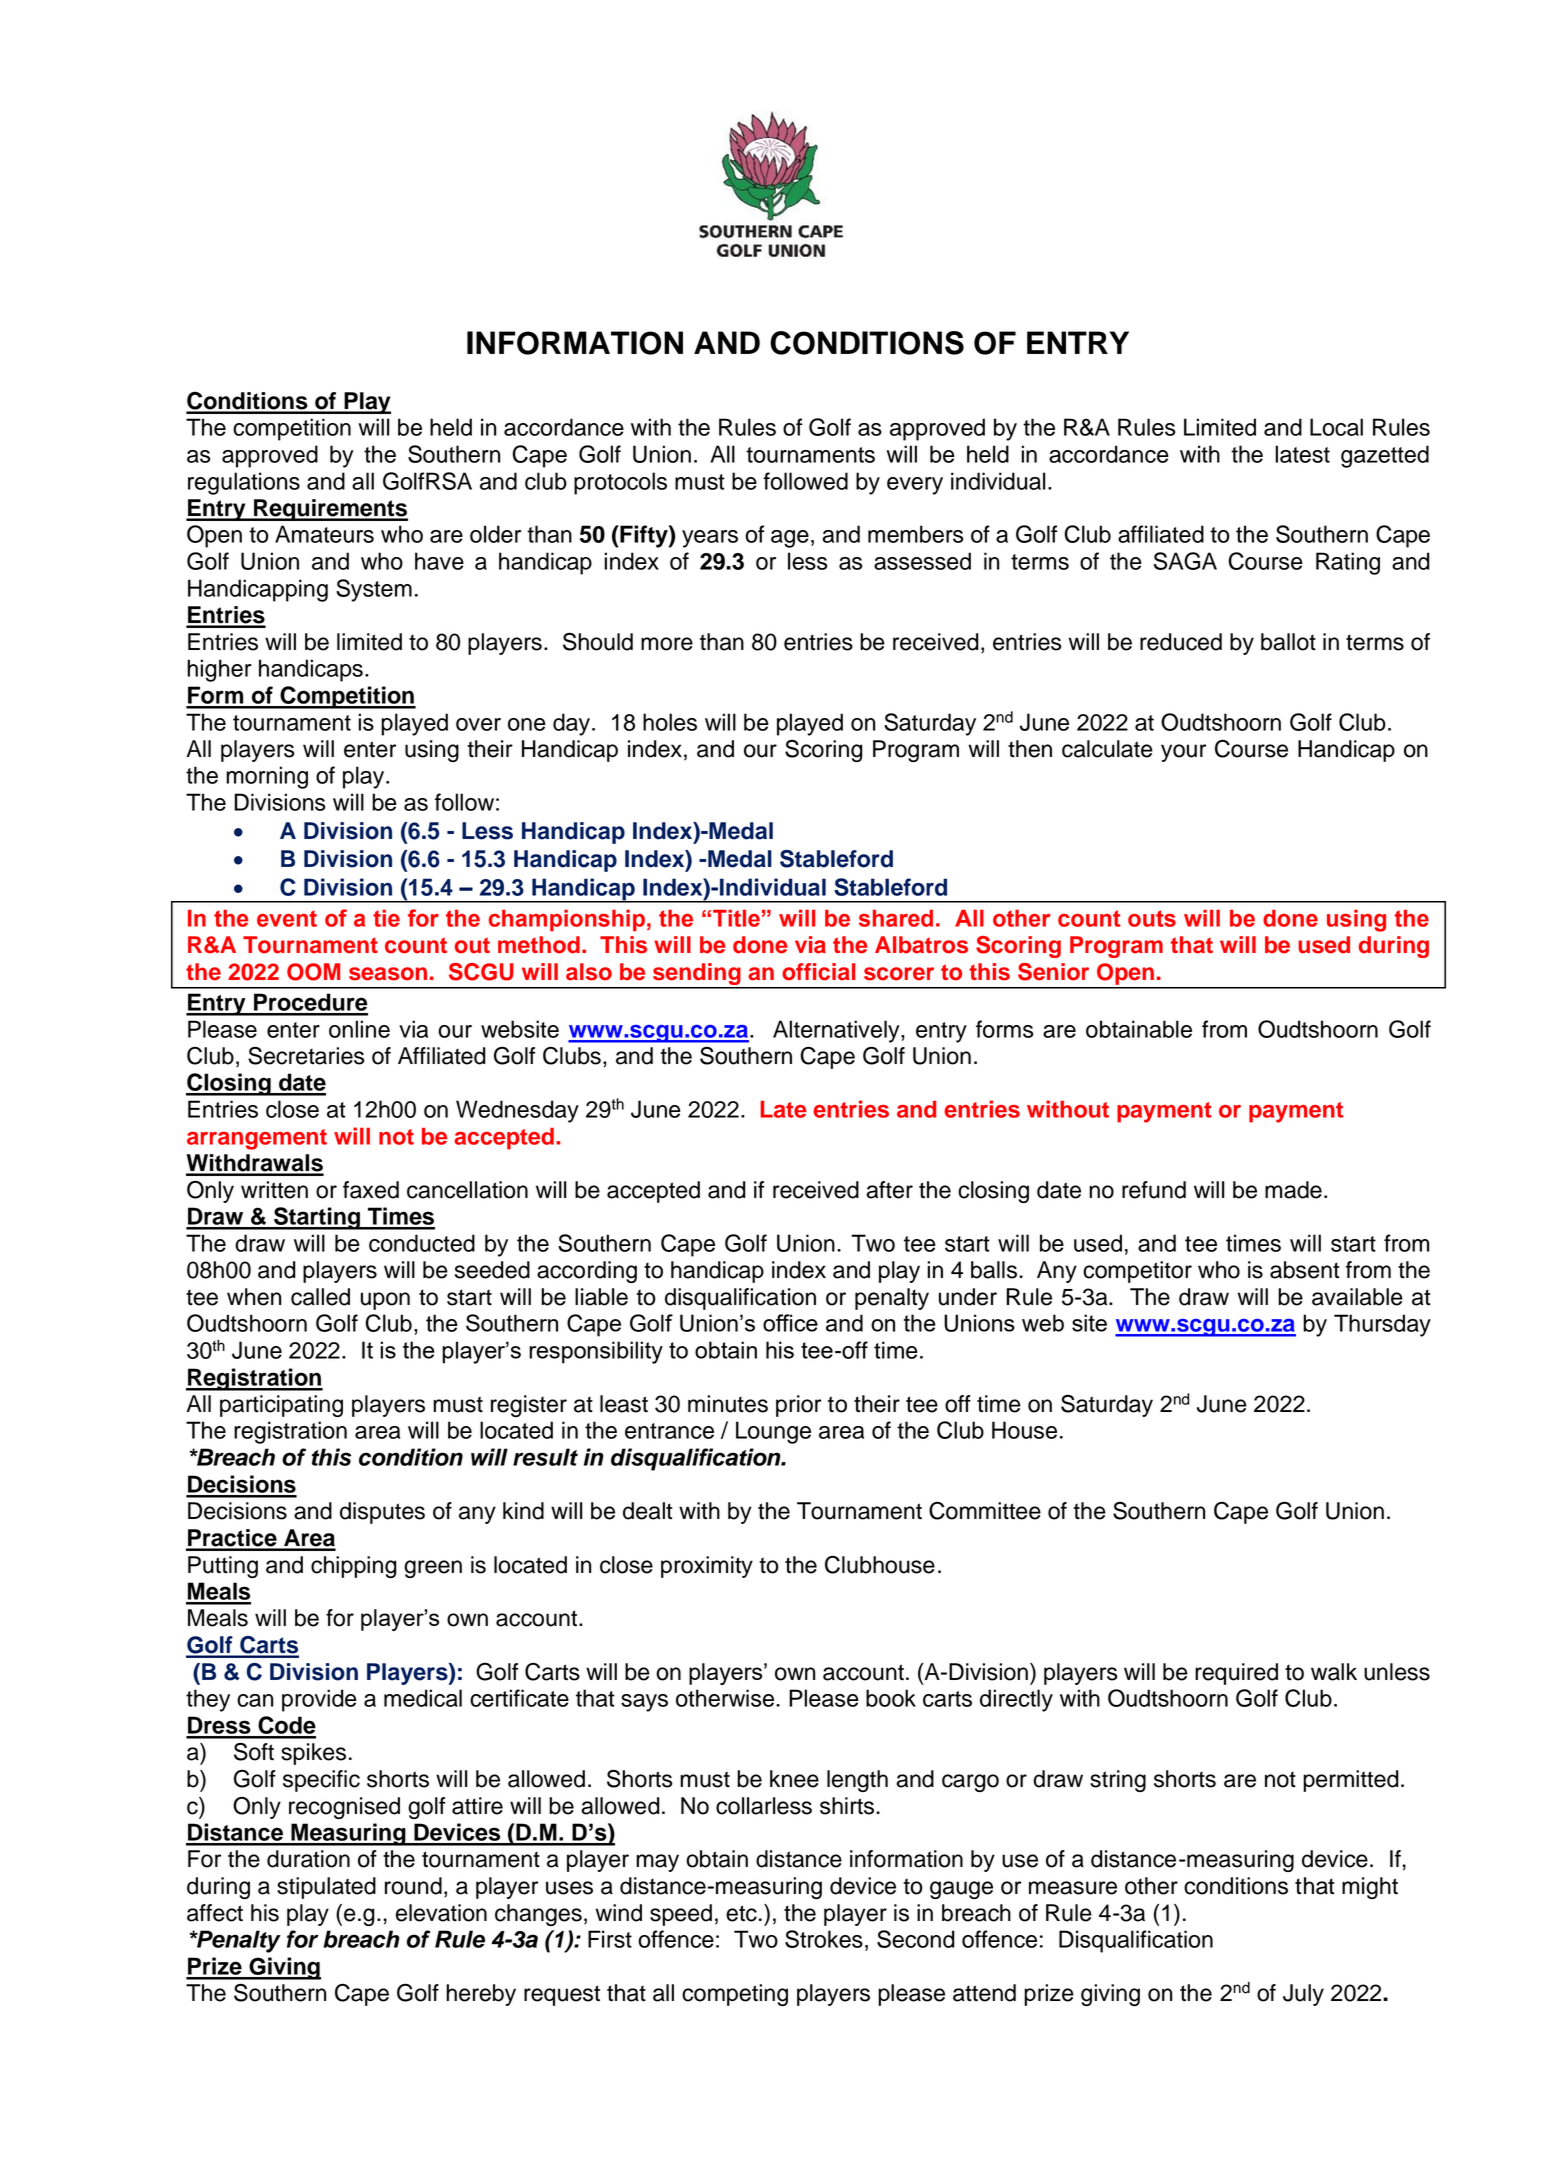 Image resolution: width=1542 pixels, height=2178 pixels. What do you see at coordinates (330, 510) in the screenshot?
I see `Requirements` at bounding box center [330, 510].
